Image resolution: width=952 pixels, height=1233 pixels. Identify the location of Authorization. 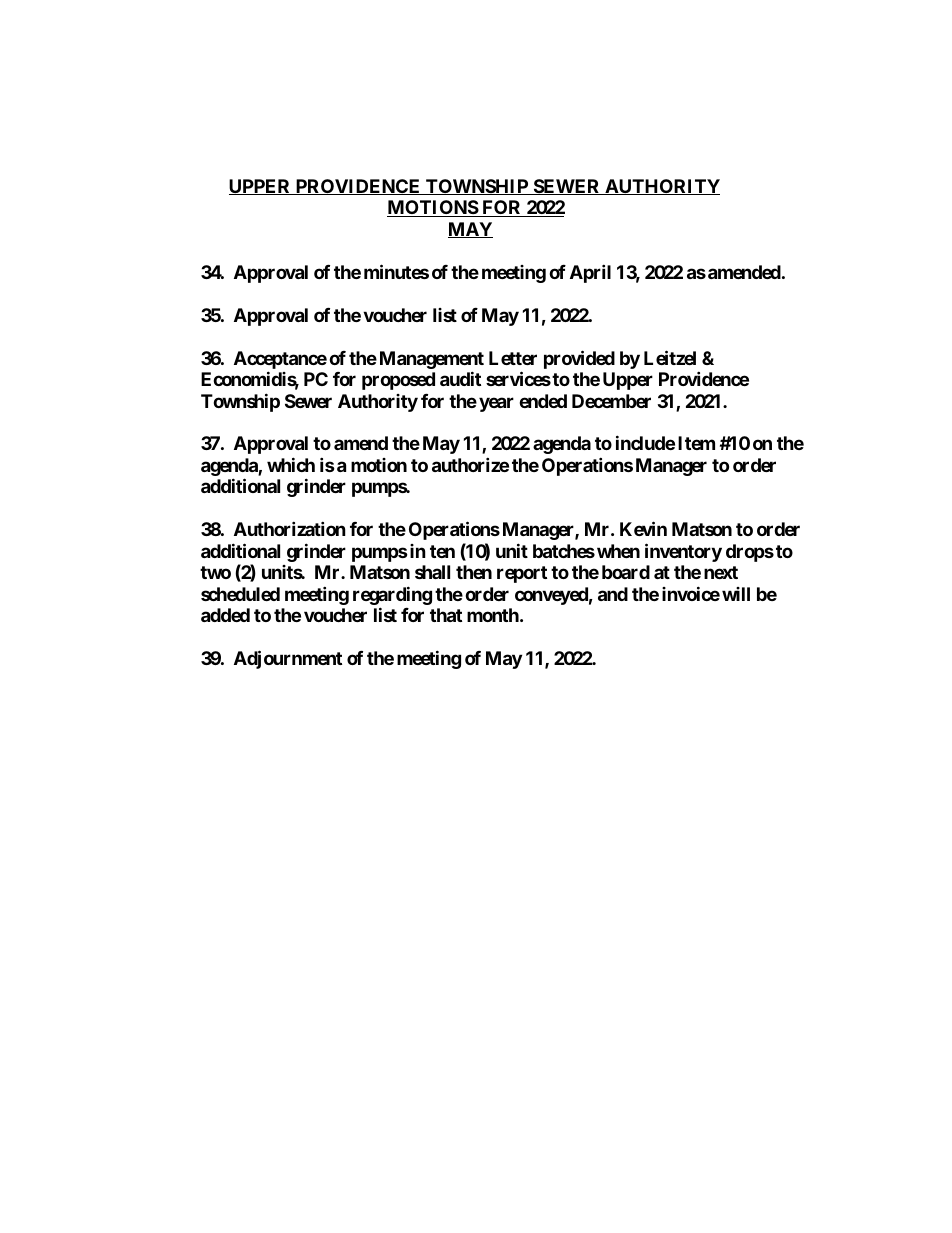
(290, 529).
